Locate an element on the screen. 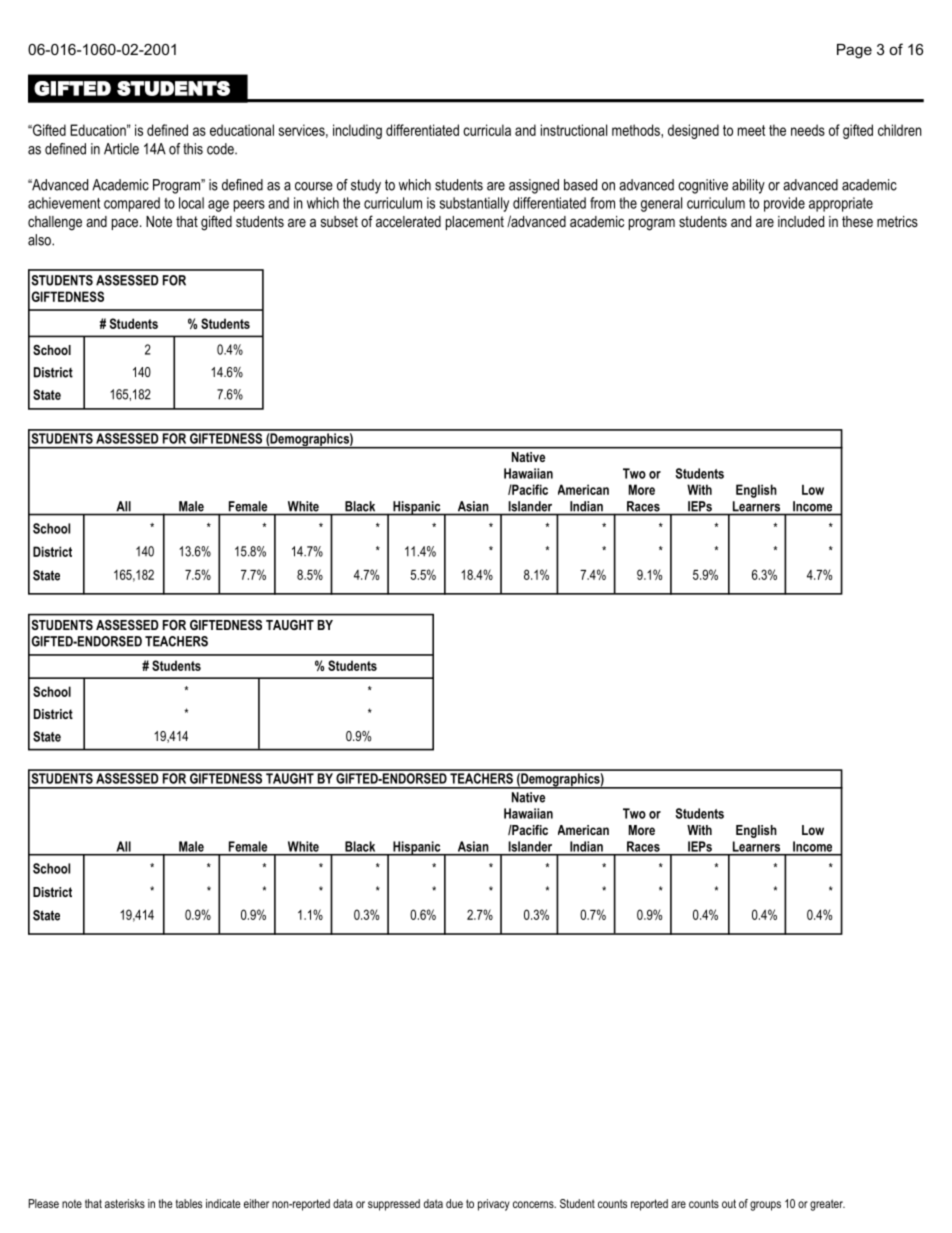  pace is located at coordinates (126, 224).
